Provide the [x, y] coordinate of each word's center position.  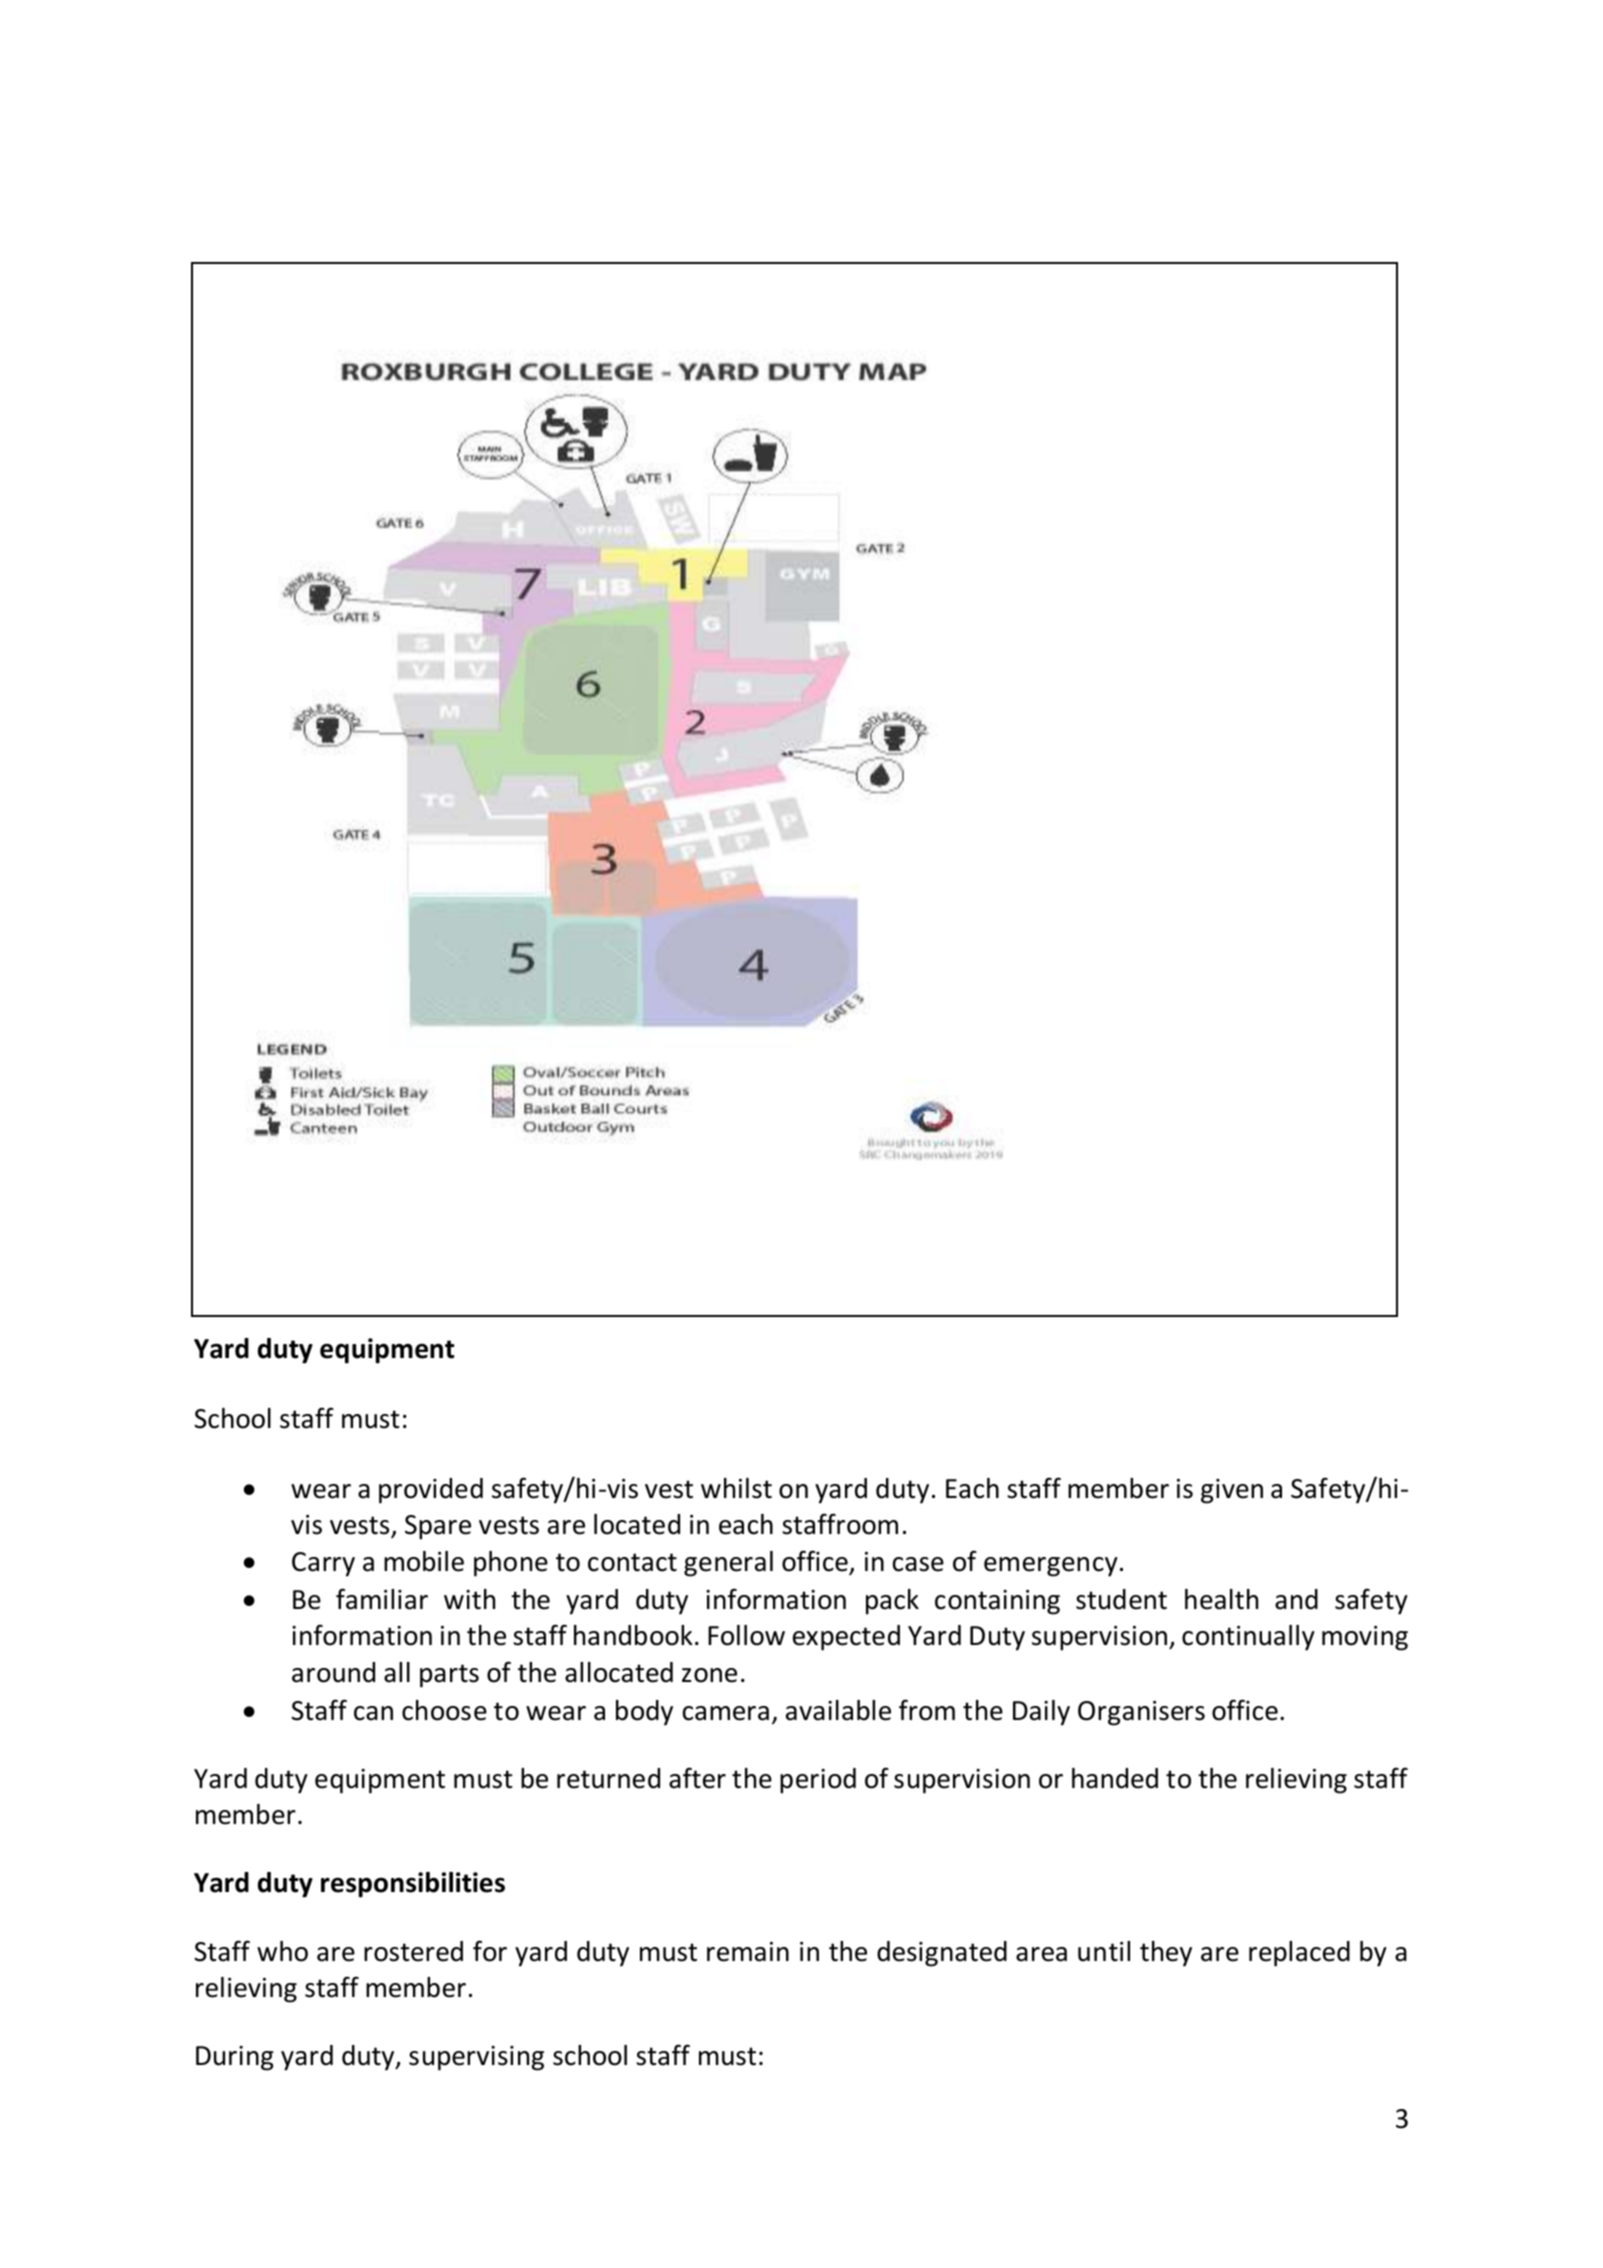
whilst [736, 1488]
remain [748, 1952]
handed [1115, 1778]
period [818, 1781]
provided [431, 1491]
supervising [476, 2058]
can [373, 1713]
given [1232, 1491]
